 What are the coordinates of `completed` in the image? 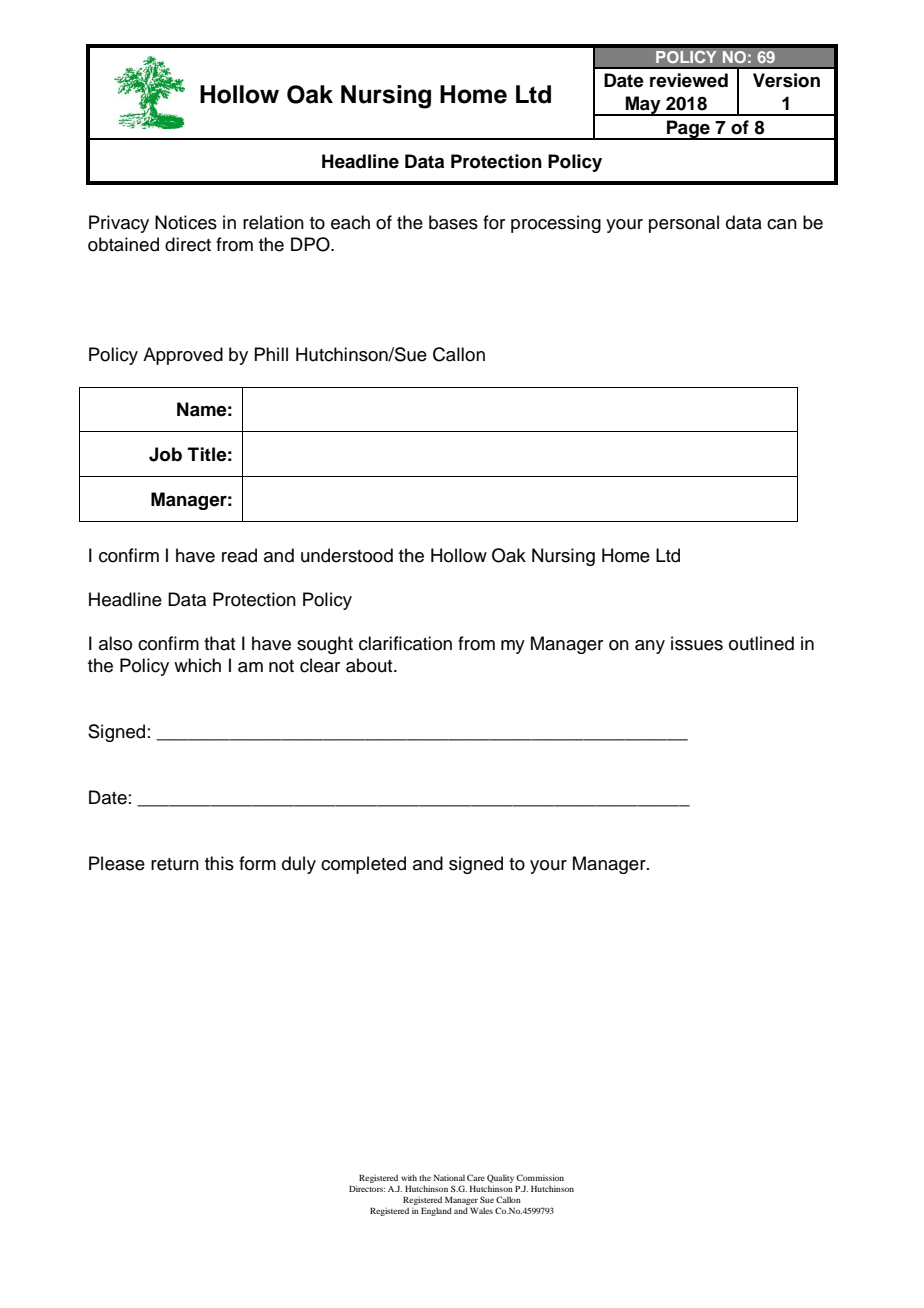 It's located at (363, 865).
